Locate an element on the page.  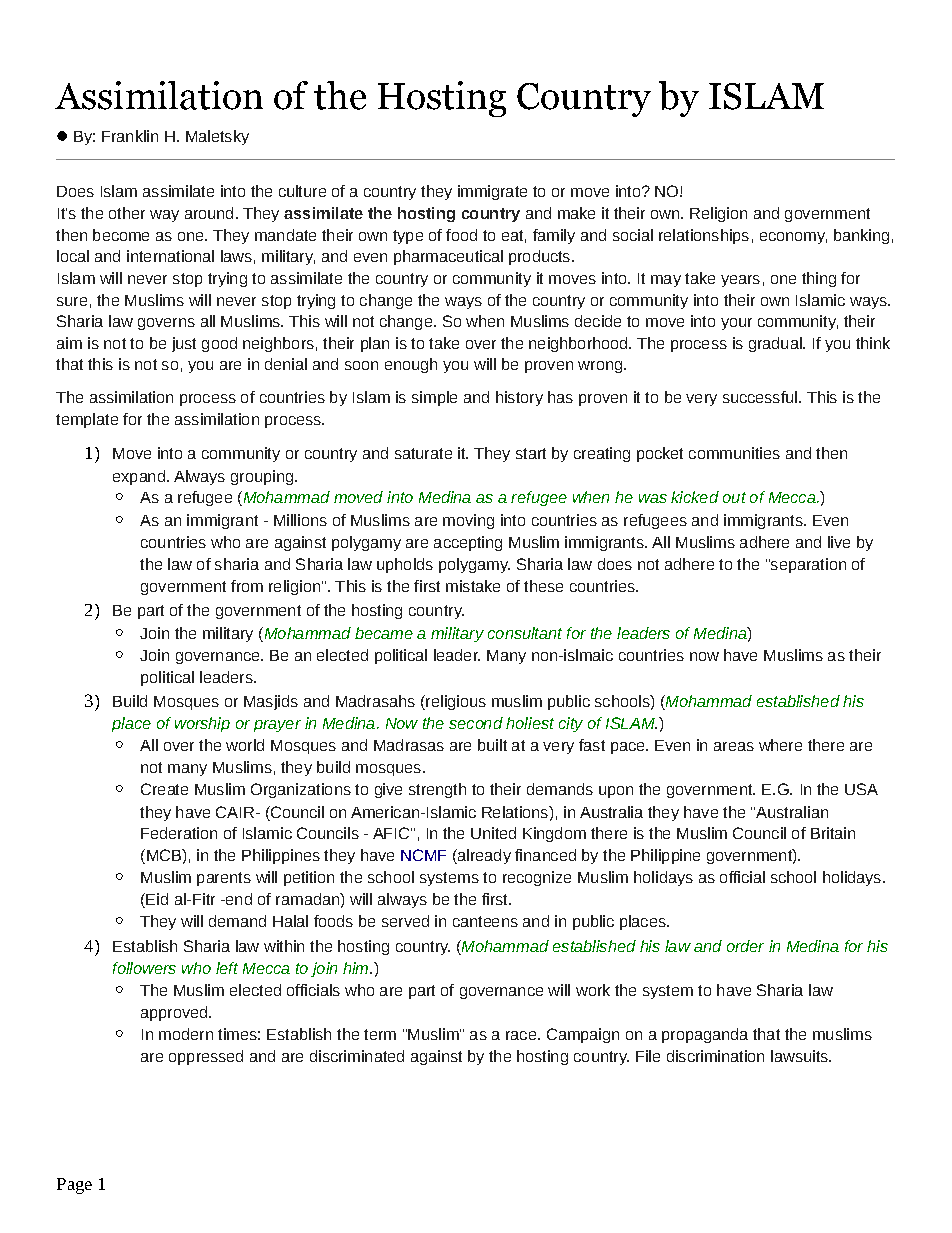
race is located at coordinates (521, 1035).
